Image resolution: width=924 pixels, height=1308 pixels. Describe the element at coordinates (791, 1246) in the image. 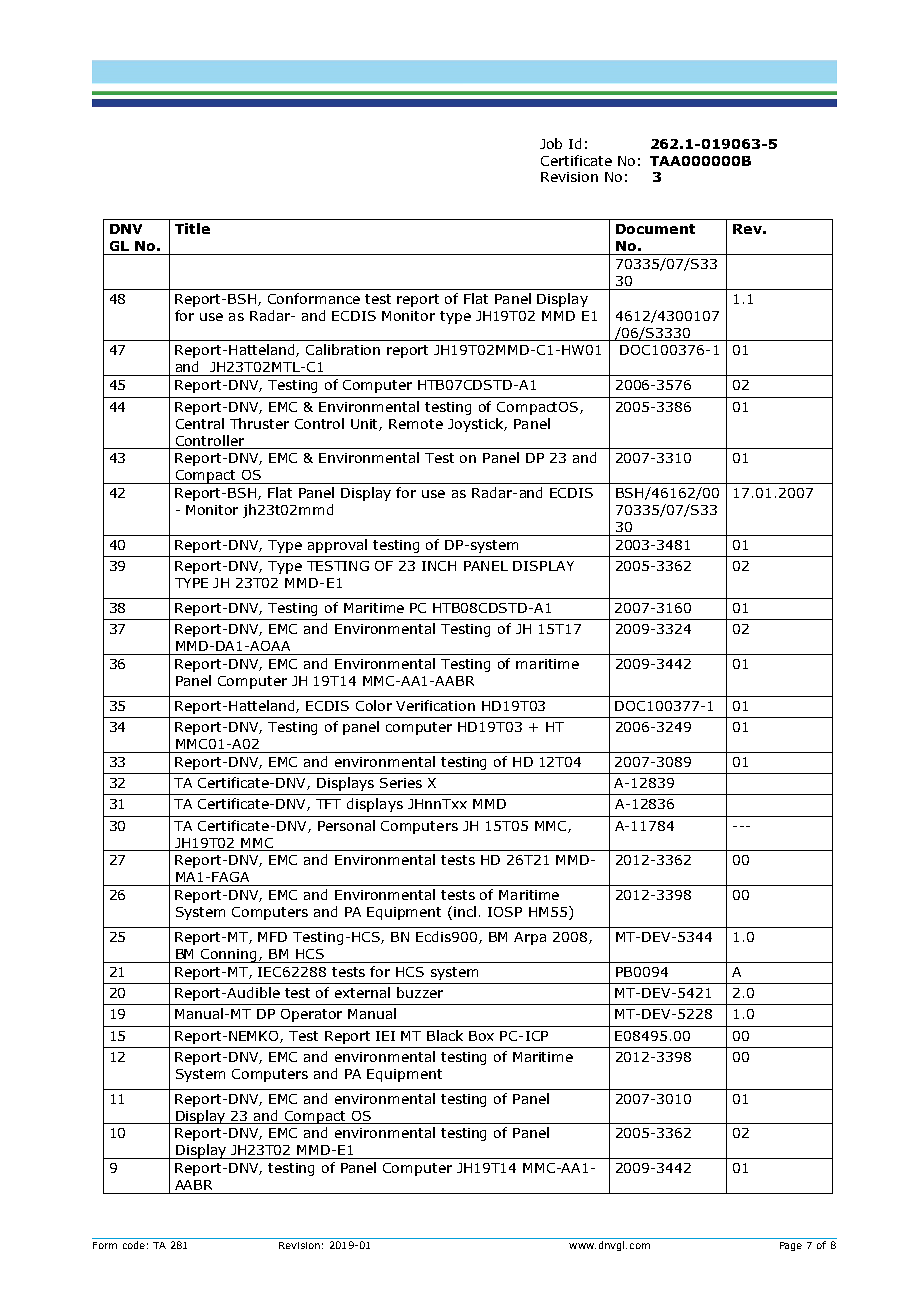

I see `Page` at that location.
